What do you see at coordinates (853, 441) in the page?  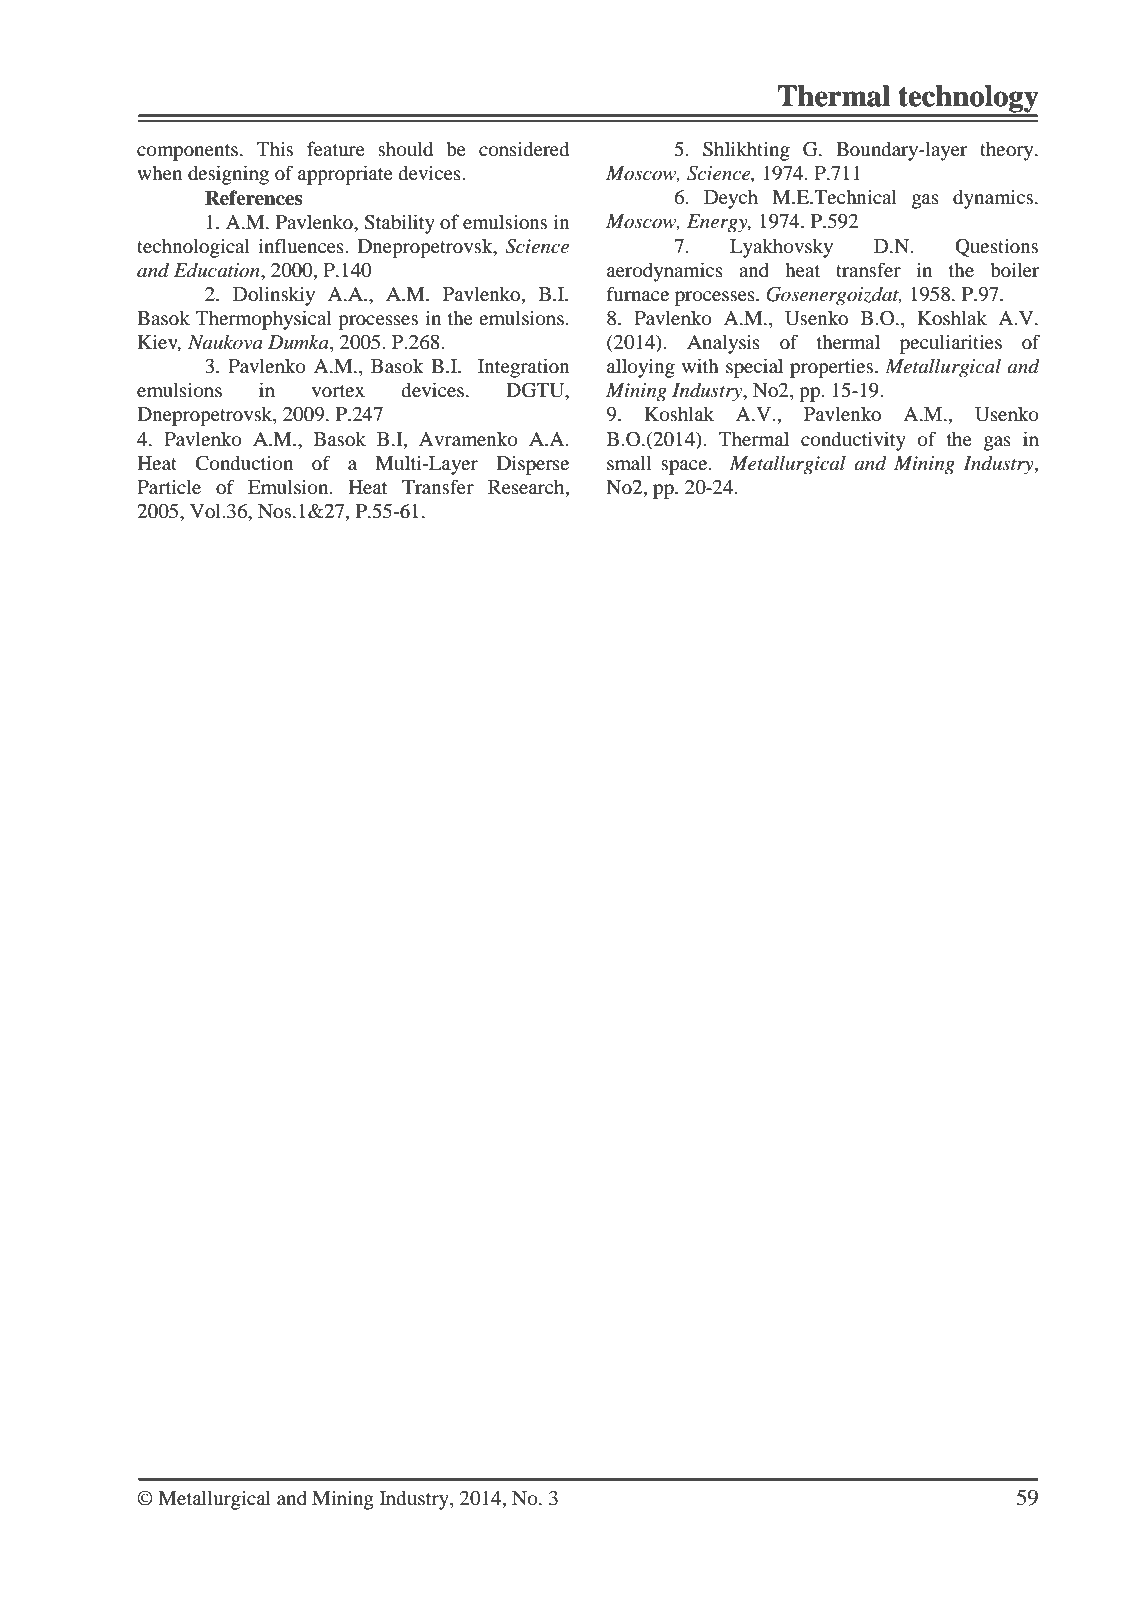 I see `conductivity` at bounding box center [853, 441].
